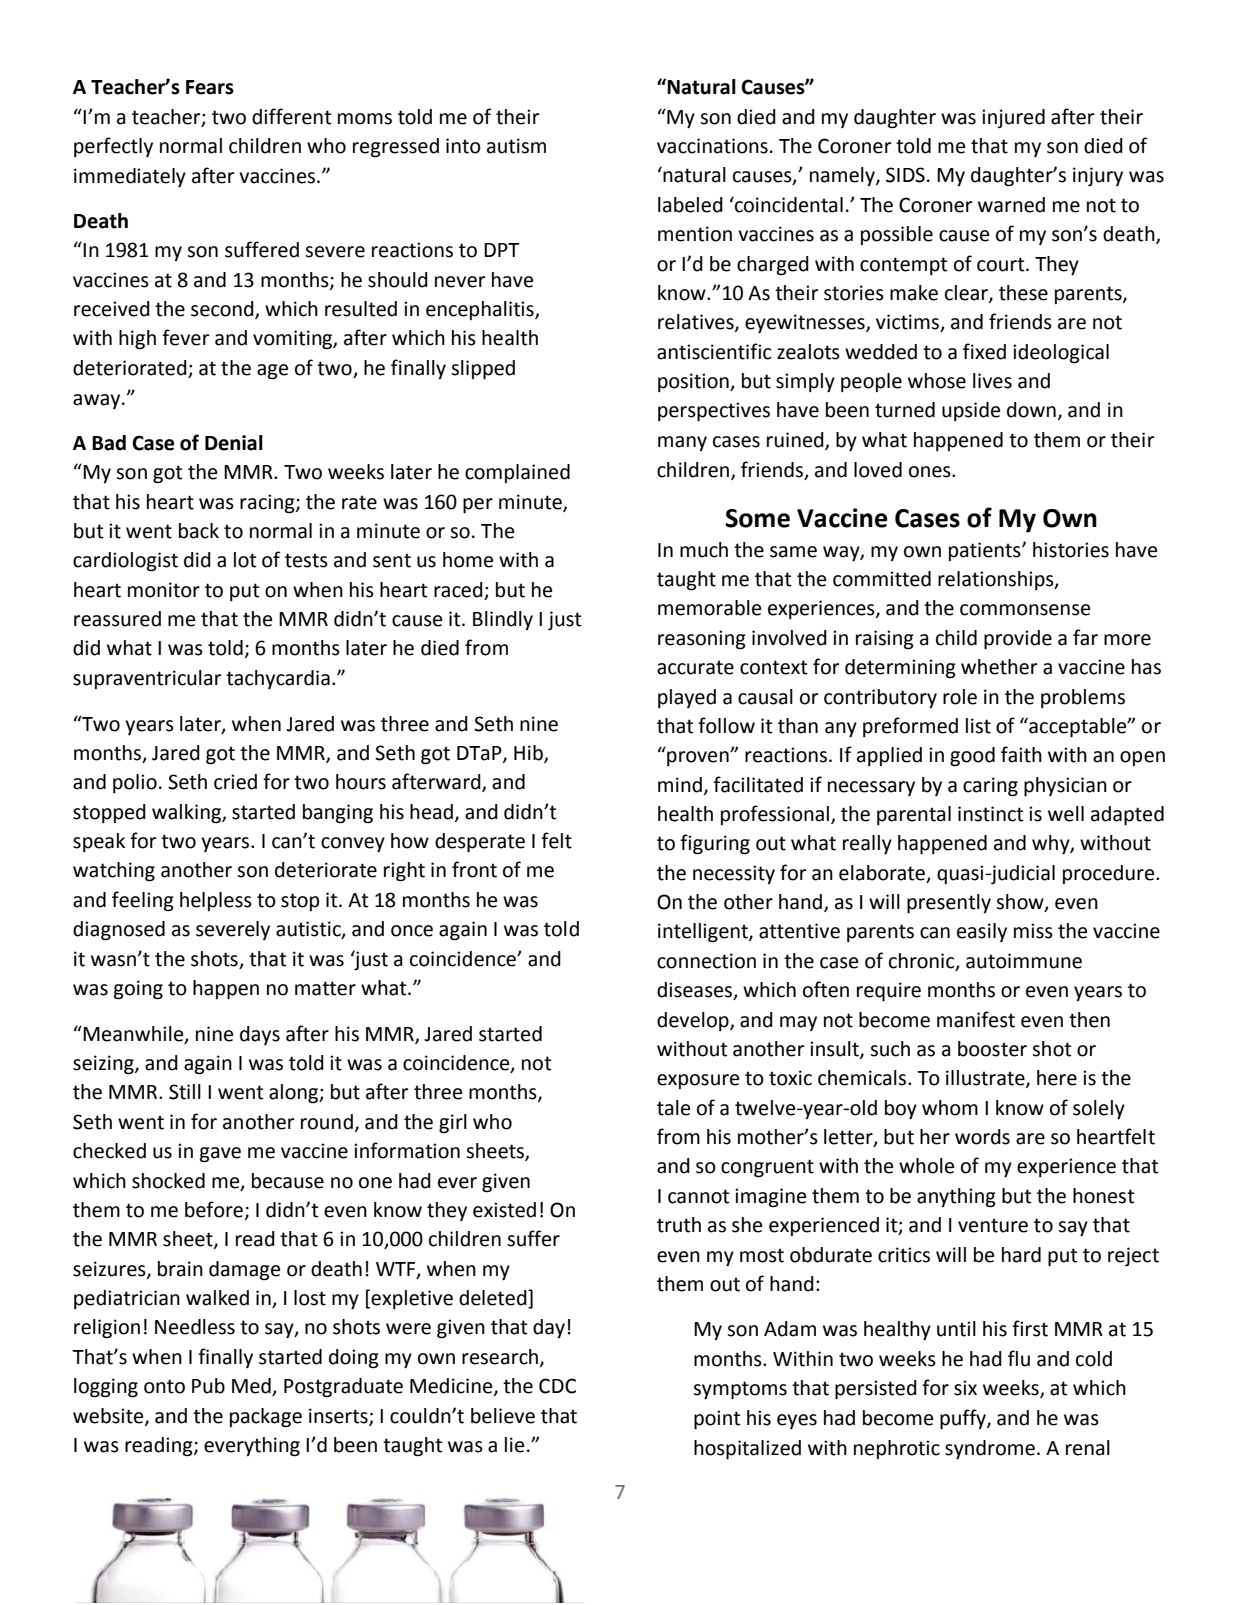 Image resolution: width=1240 pixels, height=1605 pixels. What do you see at coordinates (208, 1386) in the screenshot?
I see `Pub` at bounding box center [208, 1386].
